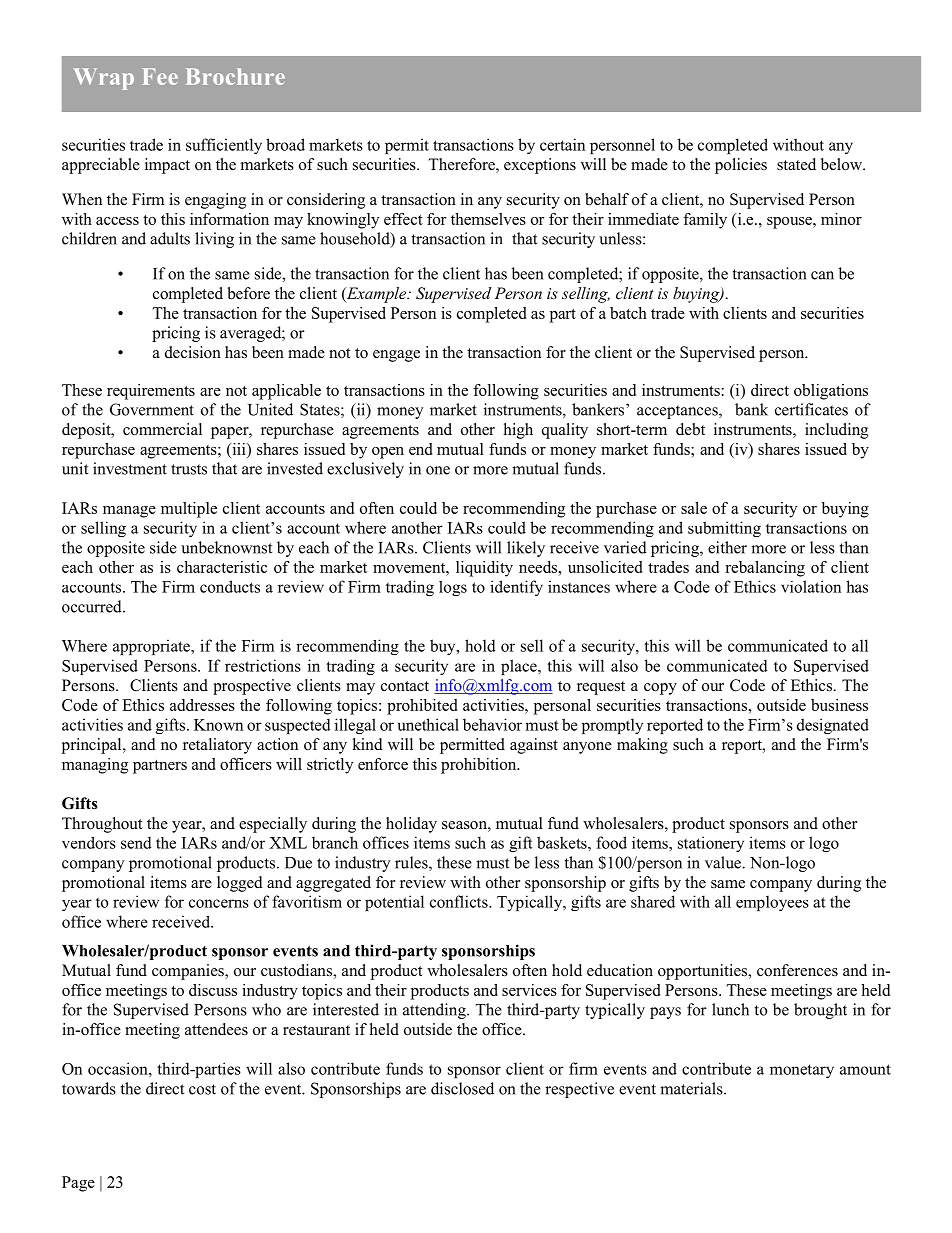  I want to click on companies, so click(189, 972).
